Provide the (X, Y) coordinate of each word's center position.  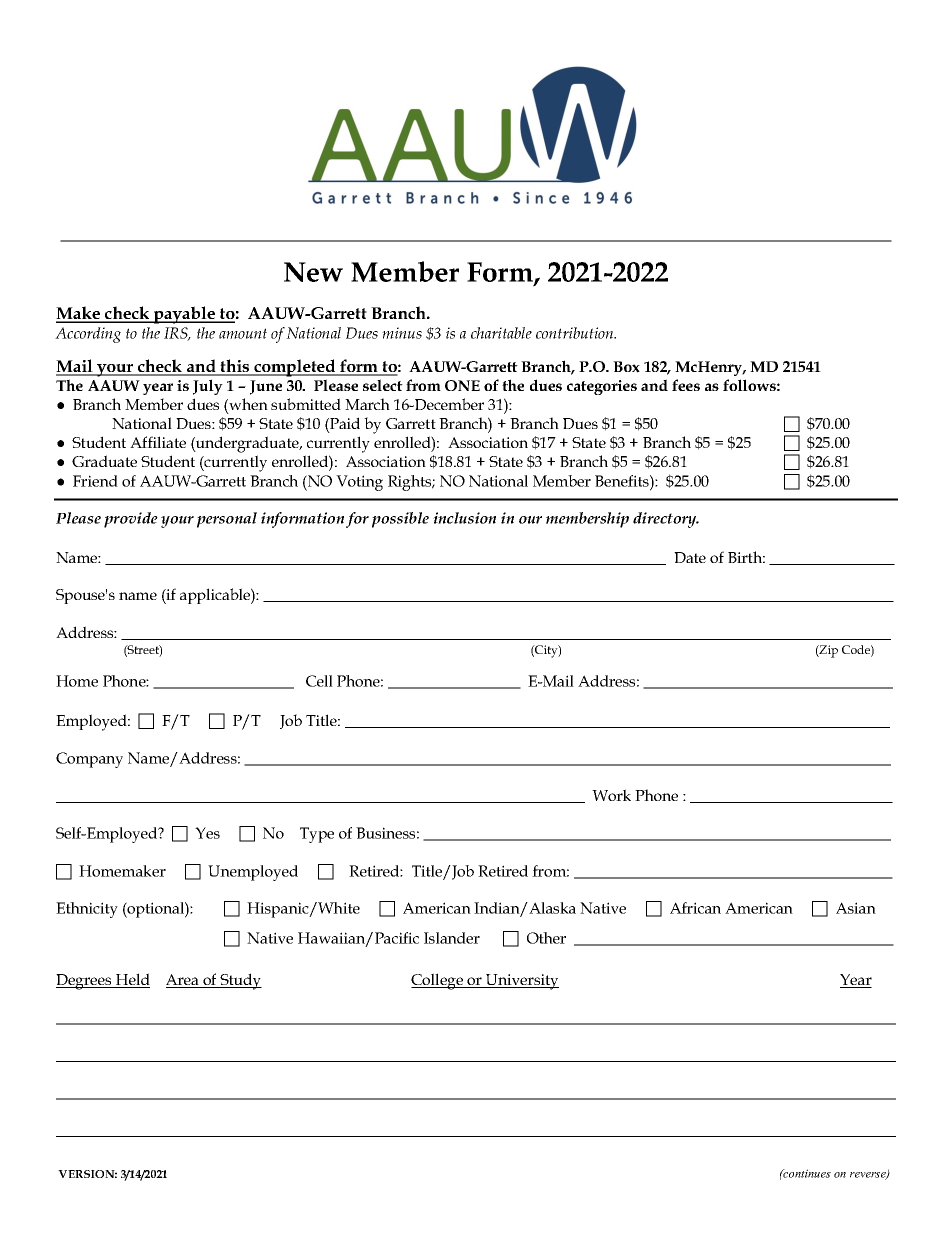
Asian (856, 908)
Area (183, 981)
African (695, 908)
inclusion (464, 518)
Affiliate (158, 442)
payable (185, 315)
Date (690, 557)
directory (666, 520)
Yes (207, 833)
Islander (452, 938)
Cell (319, 681)
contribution (576, 333)
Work (611, 795)
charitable (501, 333)
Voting (359, 483)
